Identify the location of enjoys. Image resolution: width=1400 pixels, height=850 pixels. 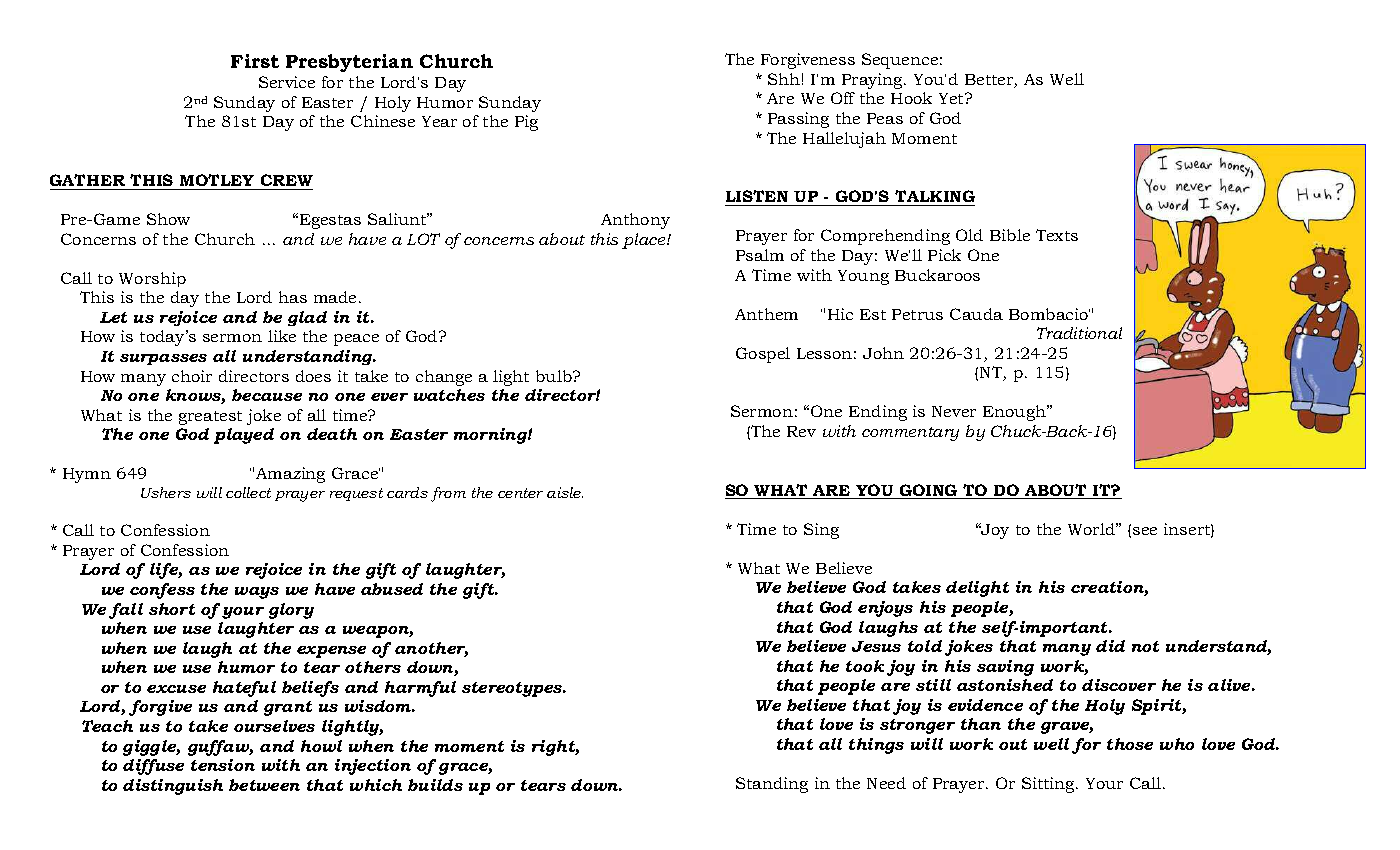
(885, 609).
